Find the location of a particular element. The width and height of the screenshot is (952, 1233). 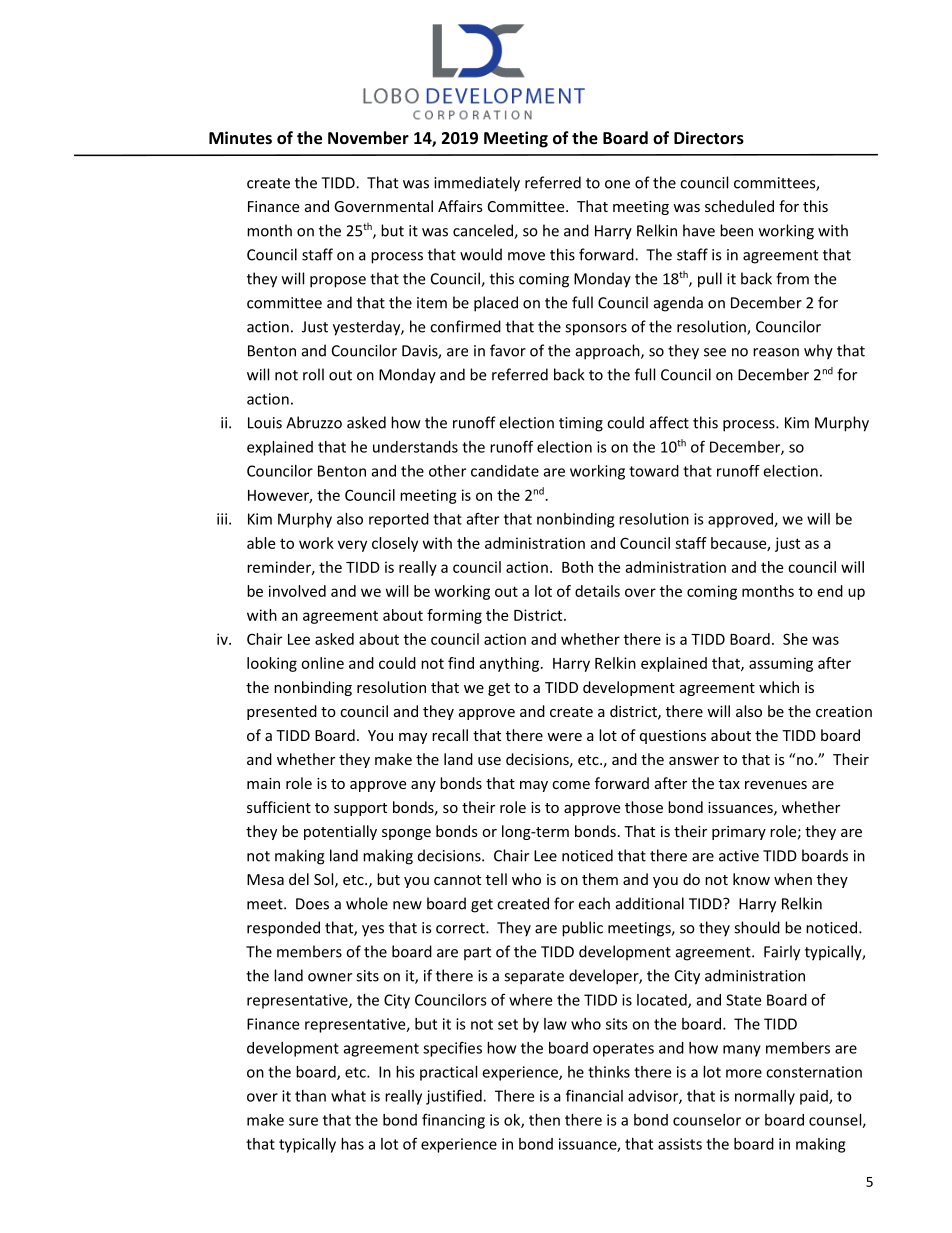

candidate is located at coordinates (505, 471).
